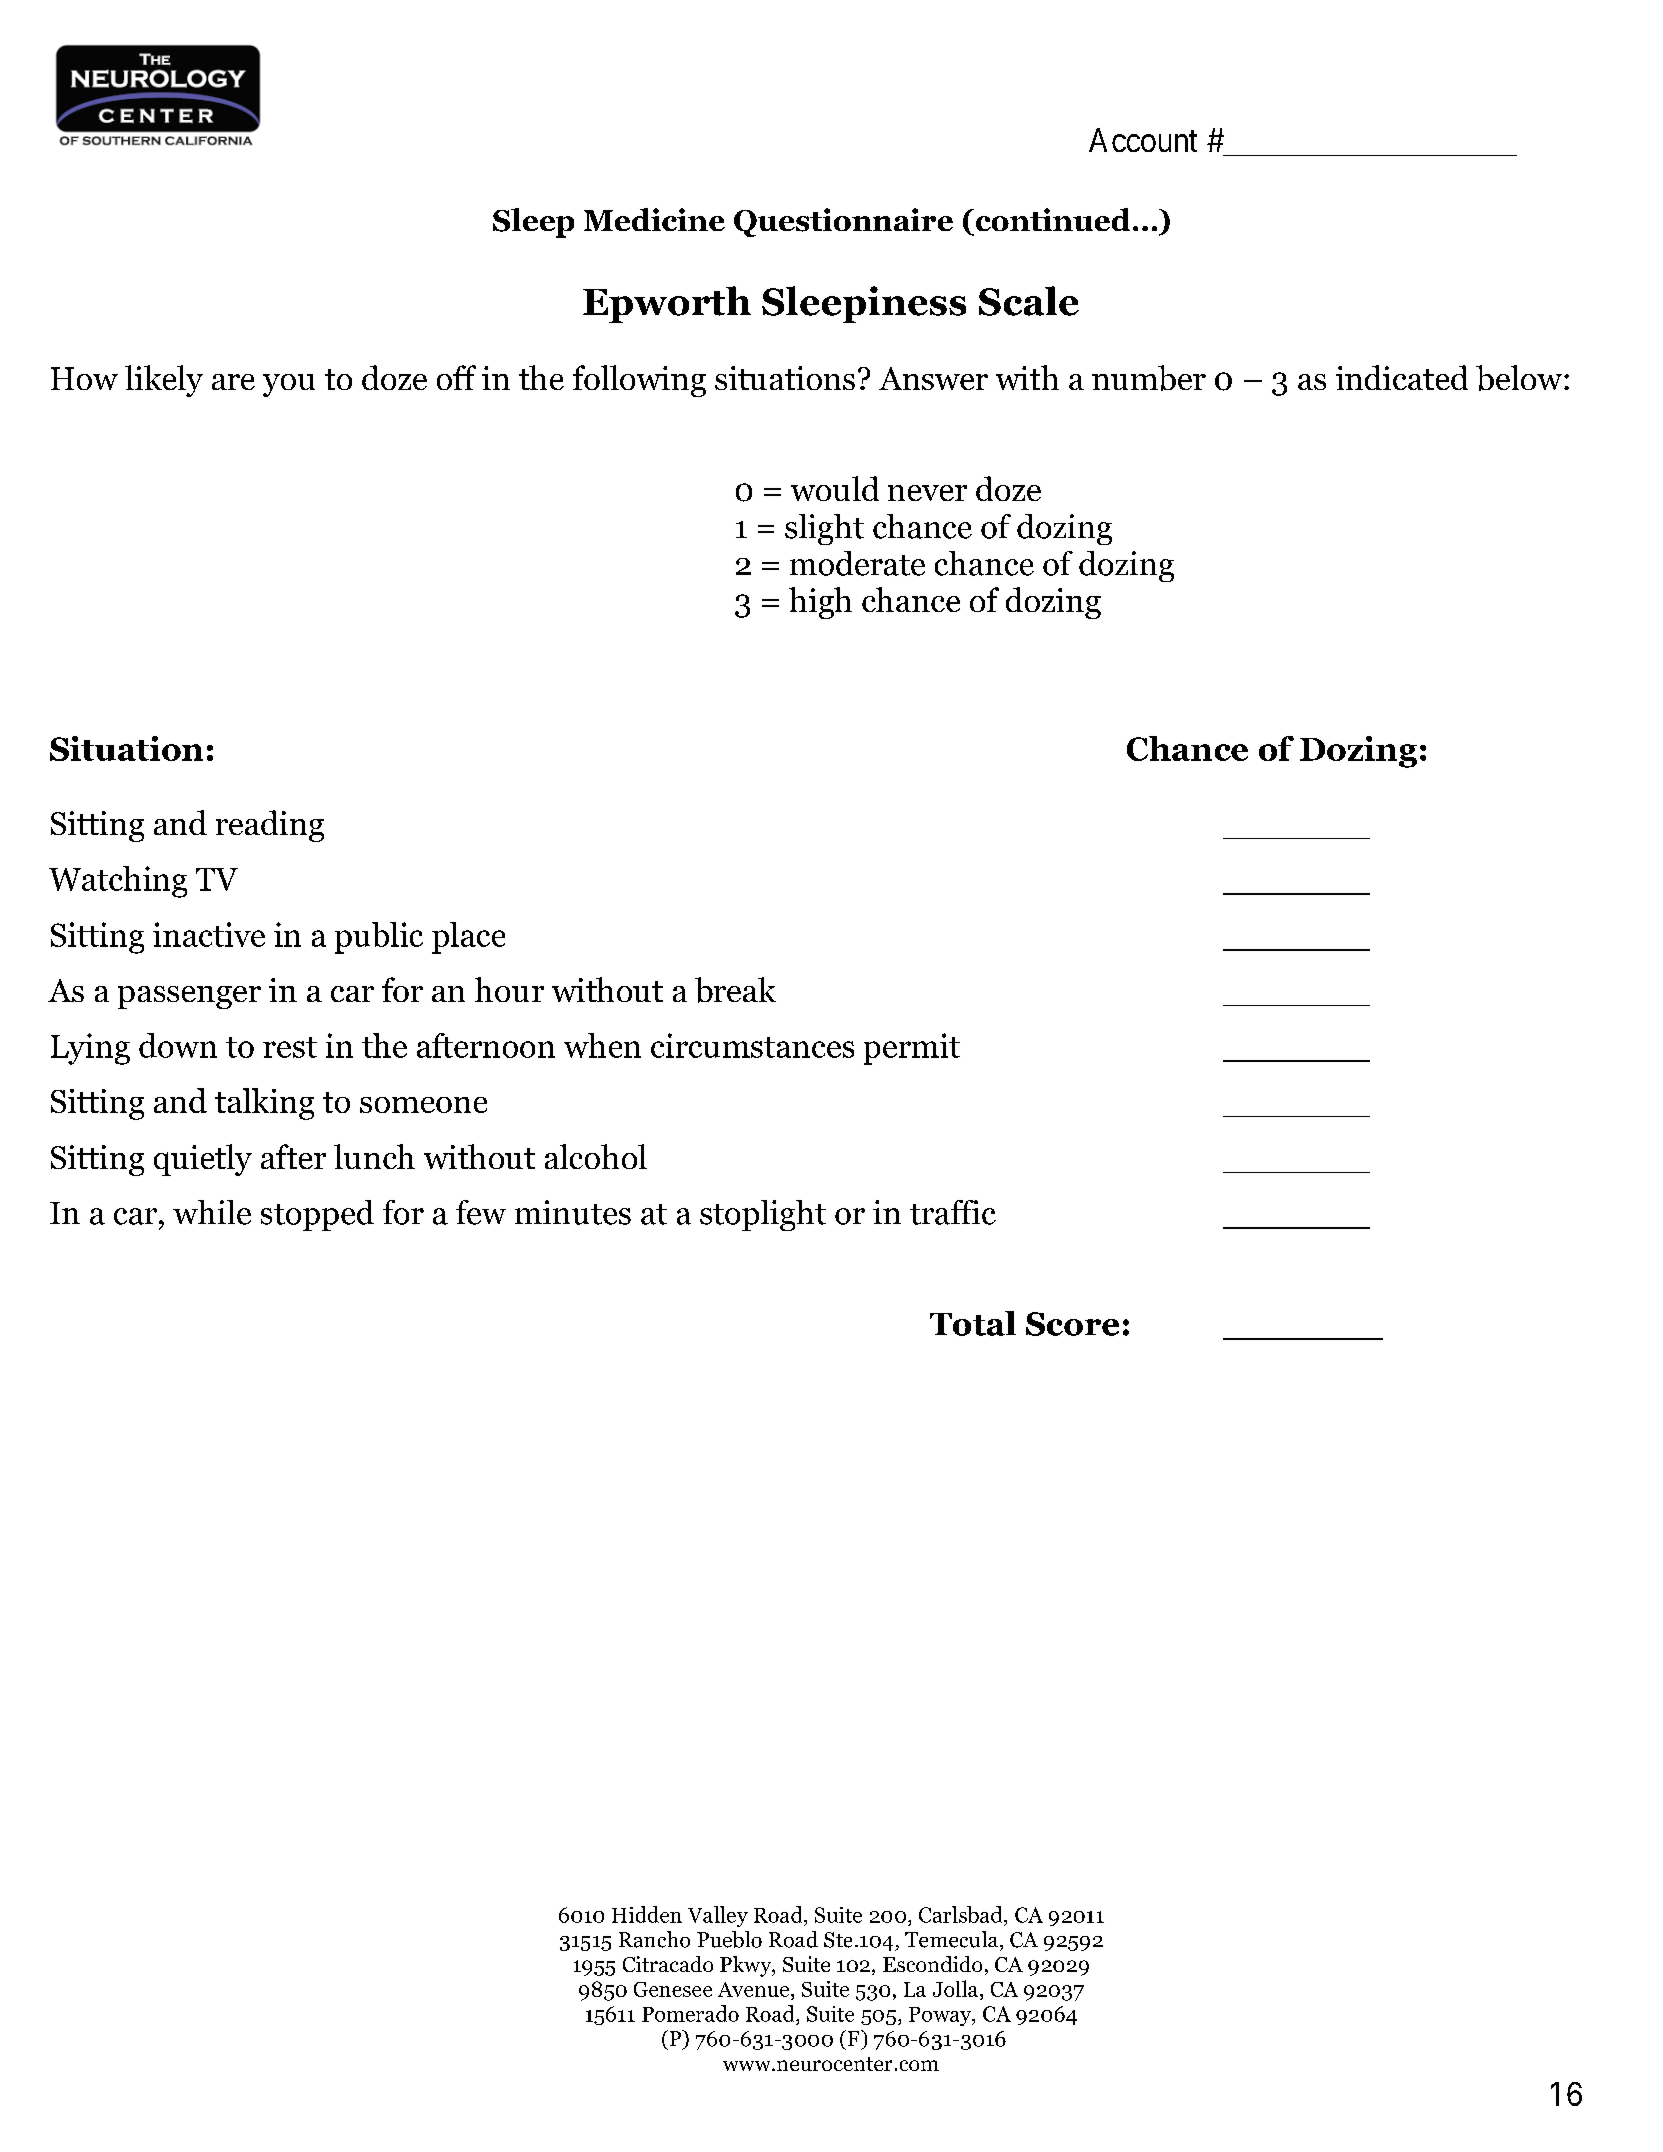  What do you see at coordinates (233, 382) in the screenshot?
I see `are` at bounding box center [233, 382].
